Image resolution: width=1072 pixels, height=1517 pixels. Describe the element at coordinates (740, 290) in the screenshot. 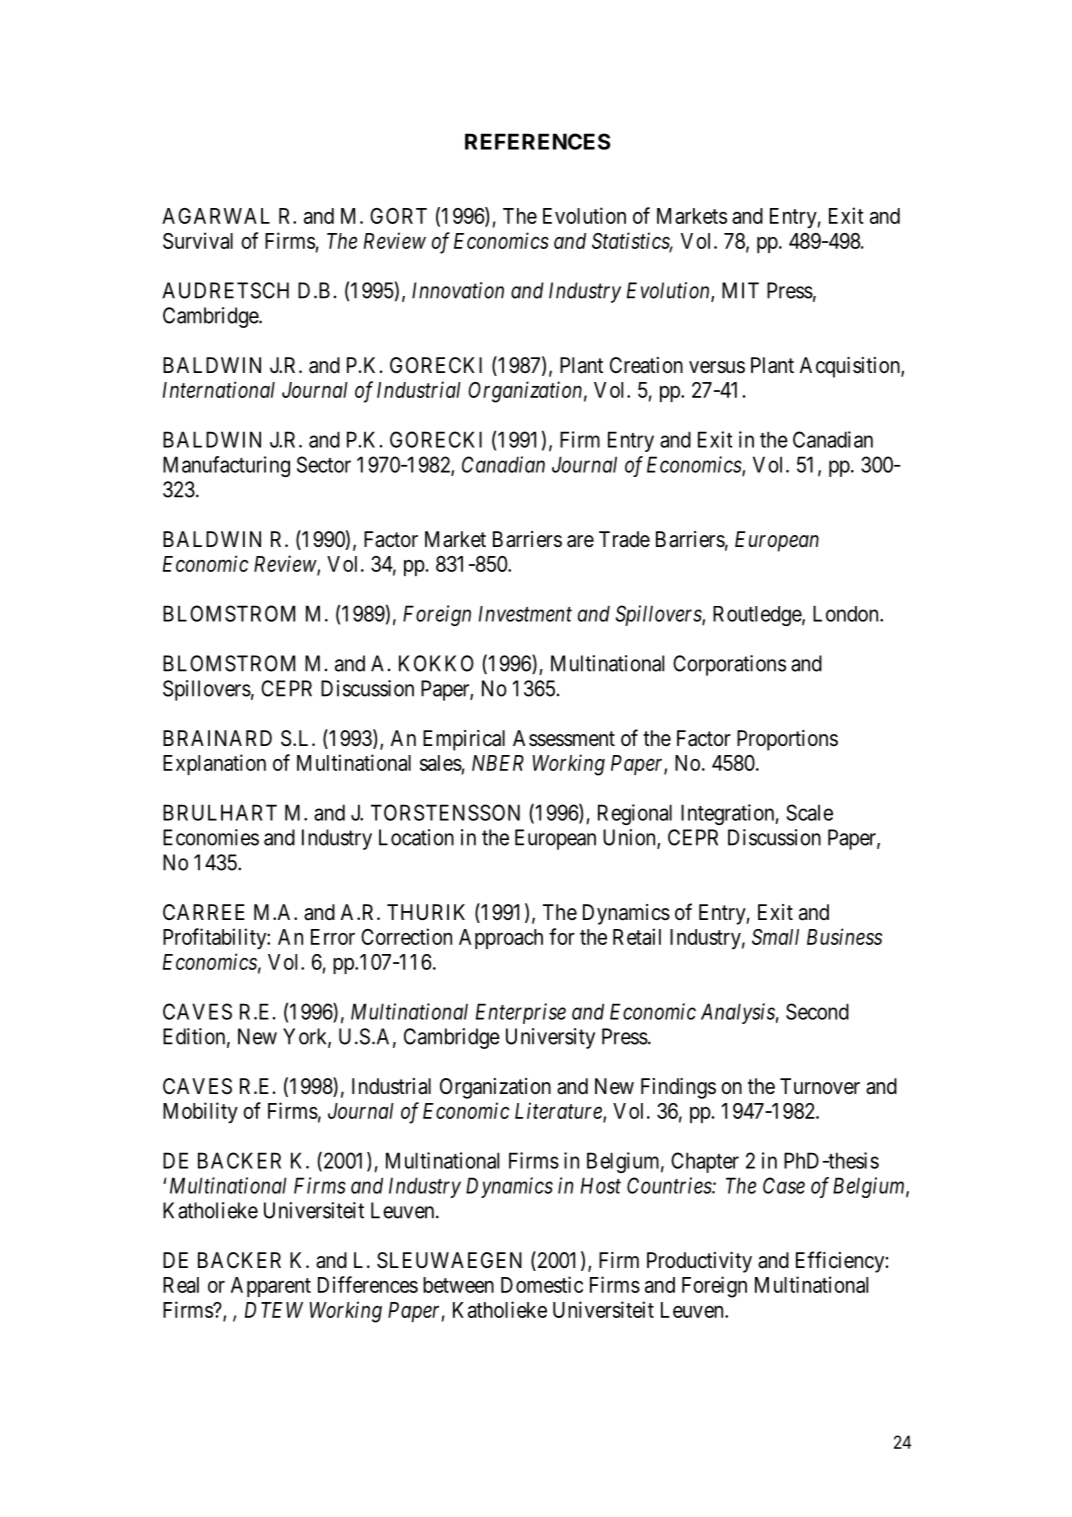

I see `MIT` at that location.
